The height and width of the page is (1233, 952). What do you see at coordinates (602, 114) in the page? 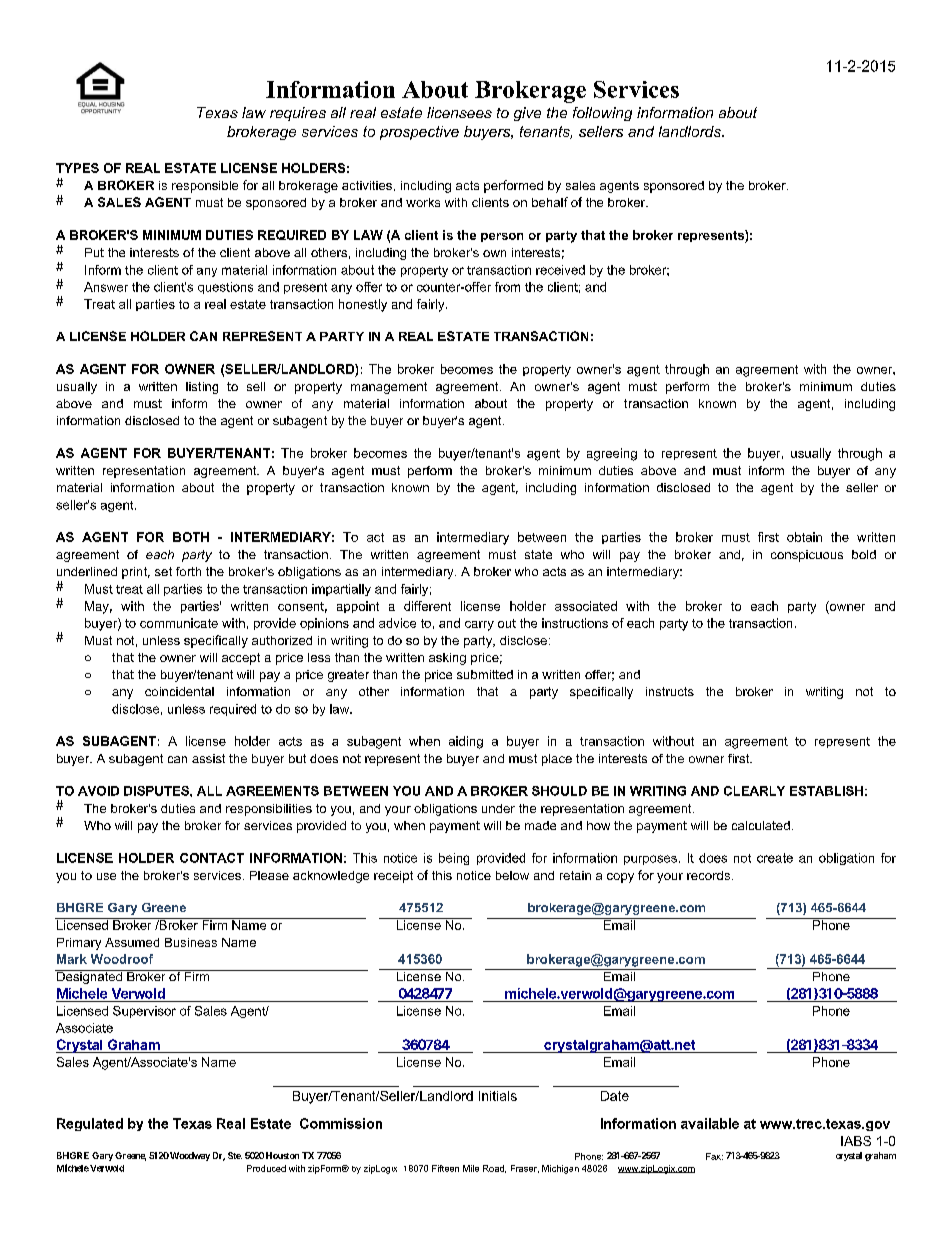
I see `following` at bounding box center [602, 114].
